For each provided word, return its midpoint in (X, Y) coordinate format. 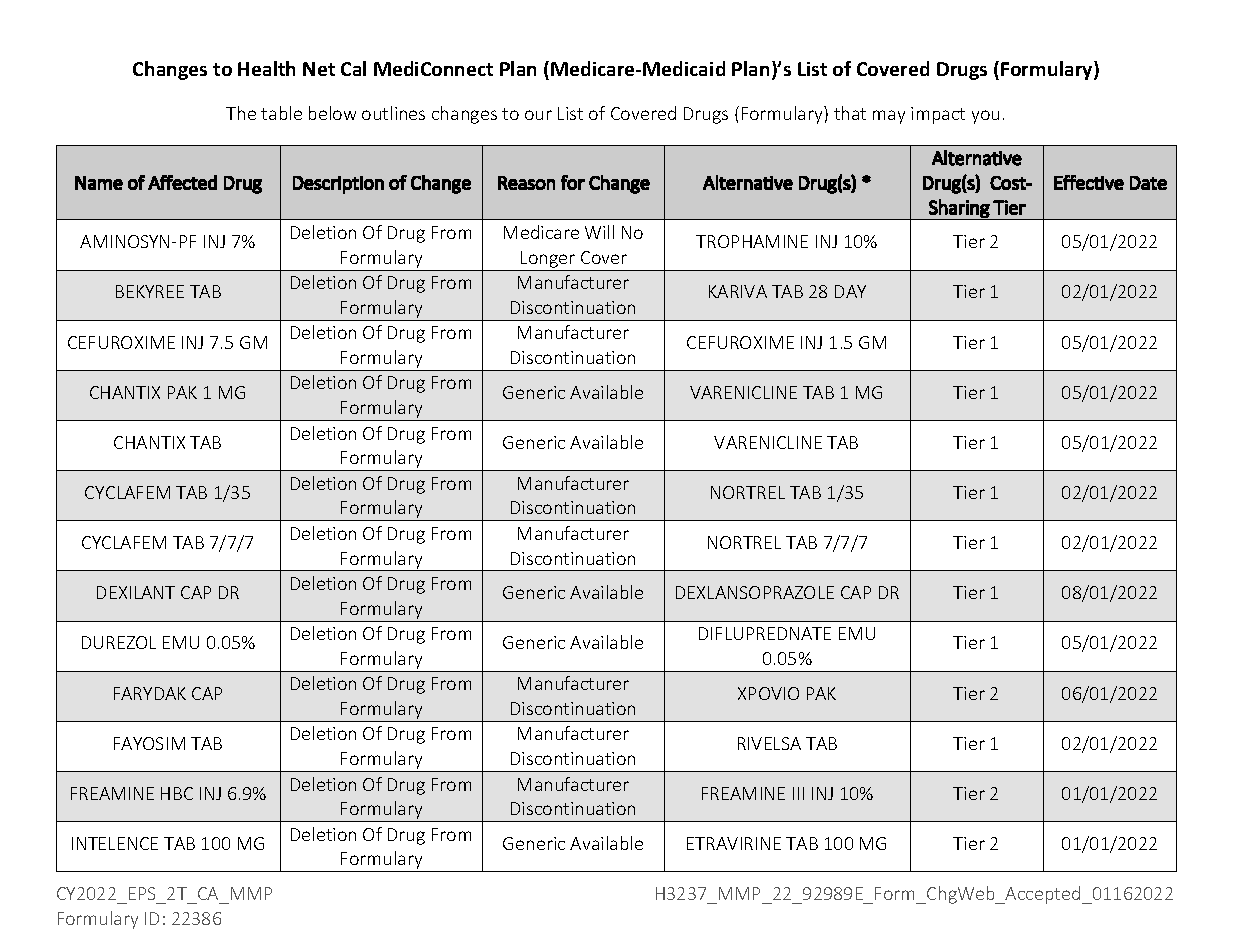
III (798, 793)
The (241, 113)
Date (1148, 183)
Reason (526, 183)
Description (338, 185)
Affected (182, 182)
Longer (548, 259)
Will (599, 232)
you (985, 117)
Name (99, 183)
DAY (850, 291)
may (889, 117)
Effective (1089, 182)
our (538, 115)
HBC (177, 793)
